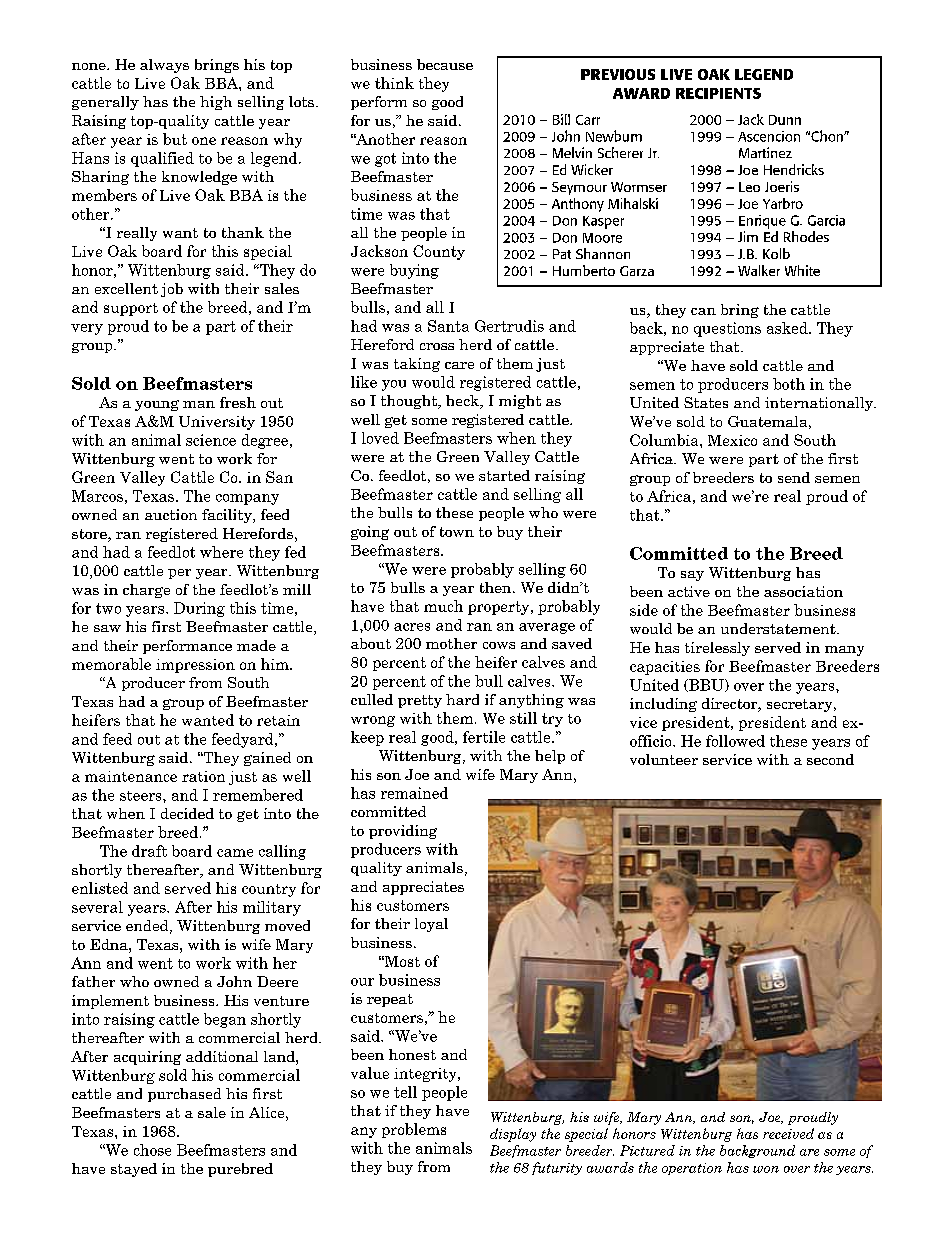  I want to click on loyal, so click(431, 925).
